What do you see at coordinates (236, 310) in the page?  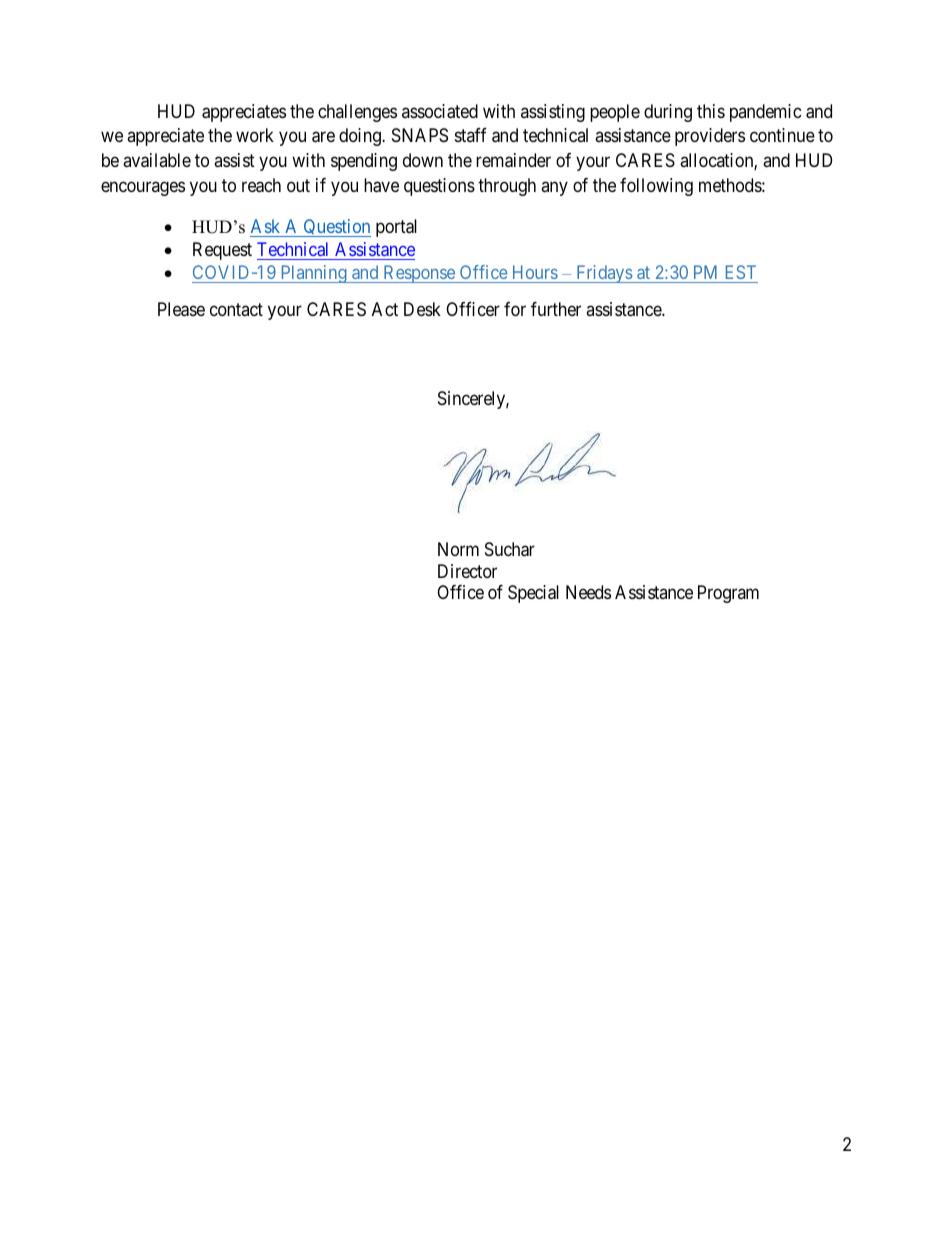 I see `contact` at bounding box center [236, 310].
